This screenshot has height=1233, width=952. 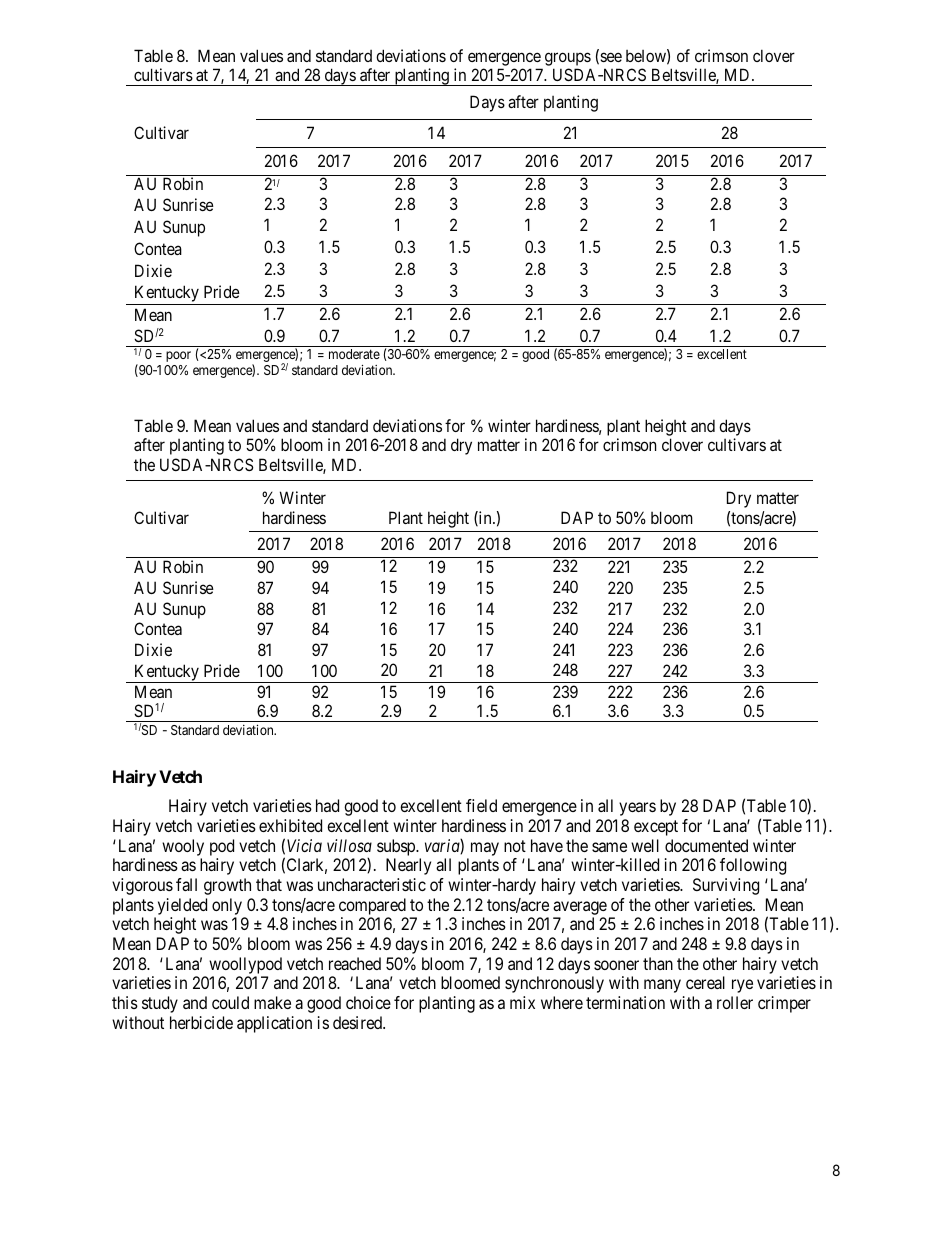 What do you see at coordinates (637, 809) in the screenshot?
I see `years` at bounding box center [637, 809].
